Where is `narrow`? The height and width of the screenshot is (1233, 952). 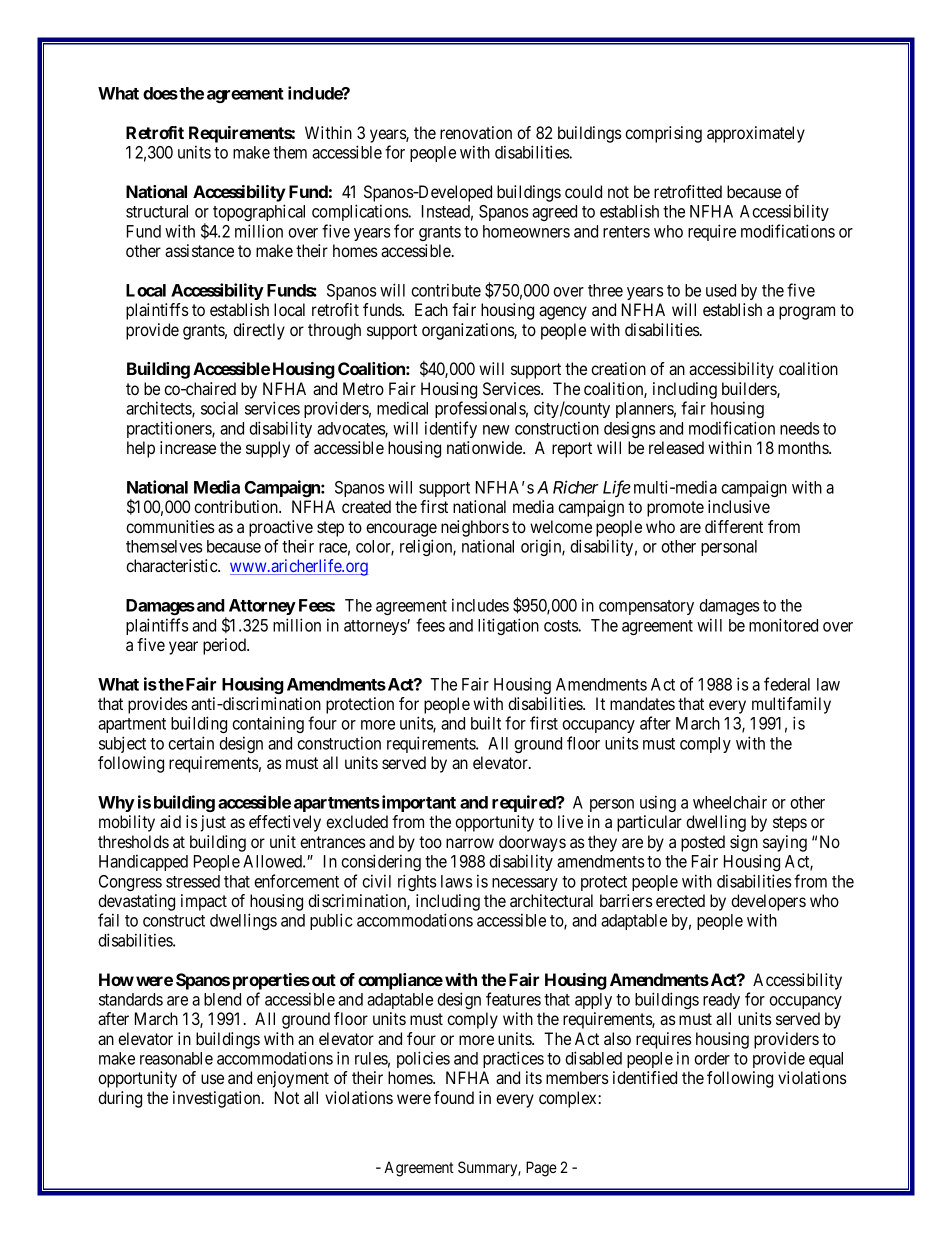
narrow is located at coordinates (470, 843).
